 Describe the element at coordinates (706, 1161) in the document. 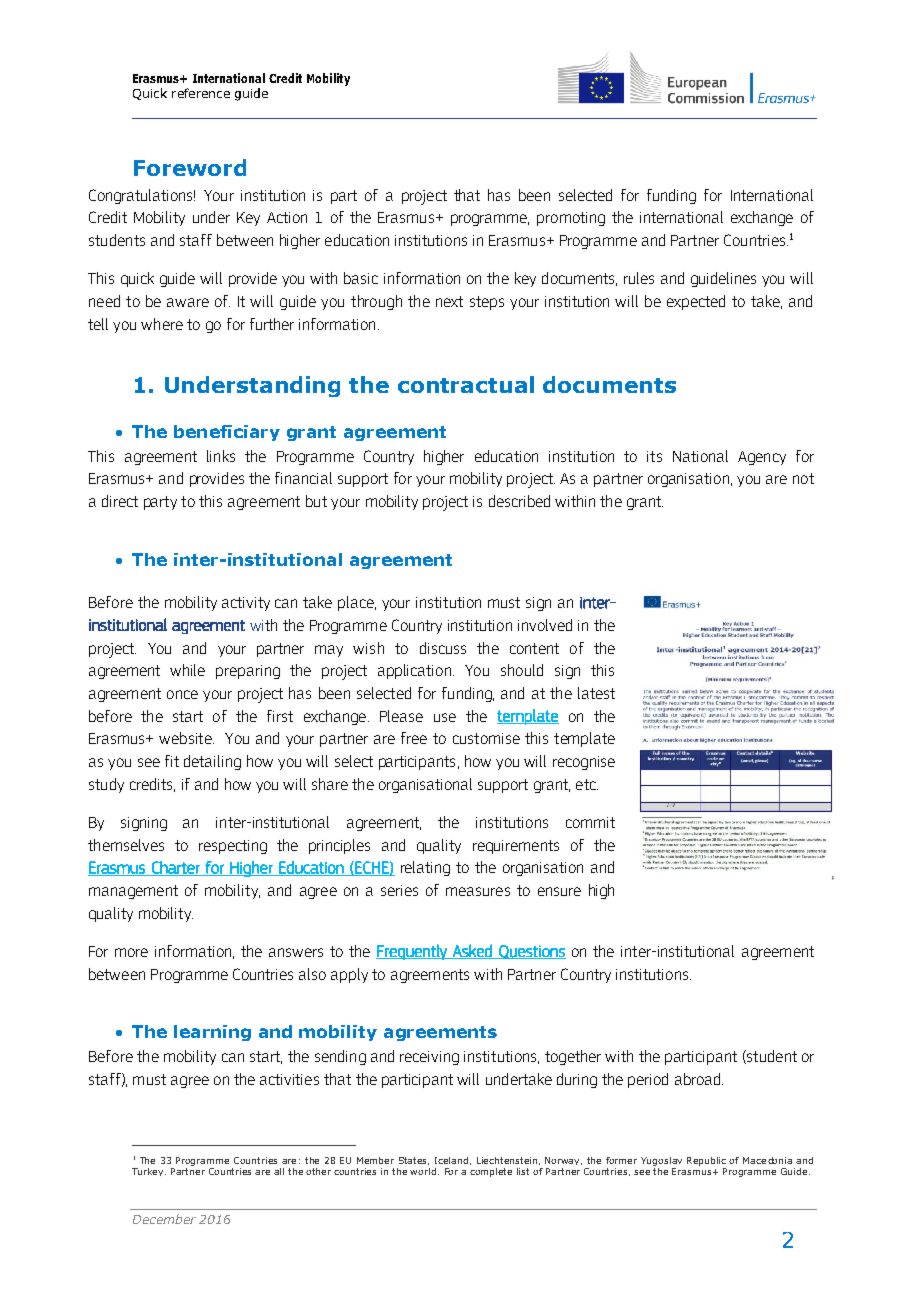

I see `Republic` at that location.
